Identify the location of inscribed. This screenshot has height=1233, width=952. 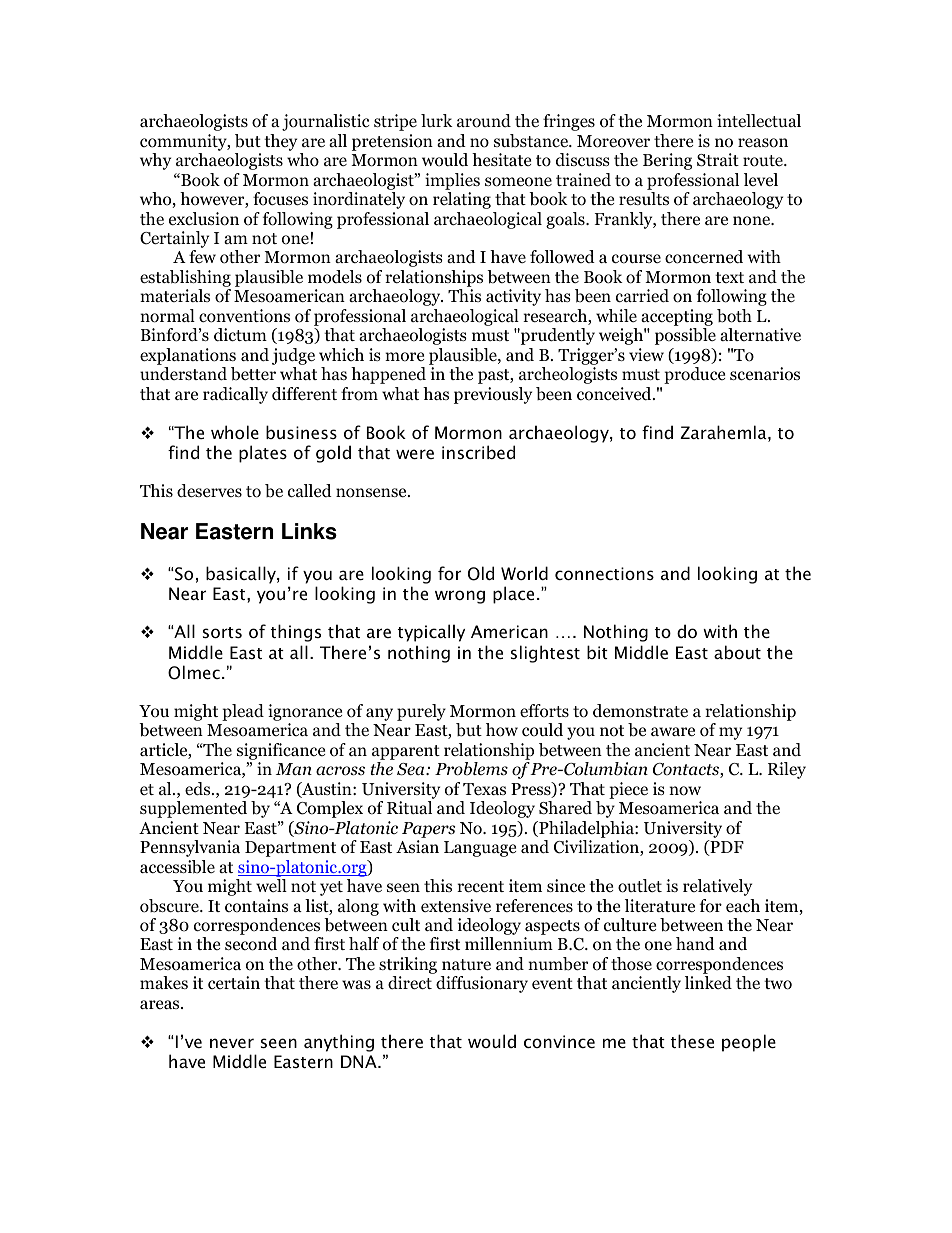
(478, 452).
